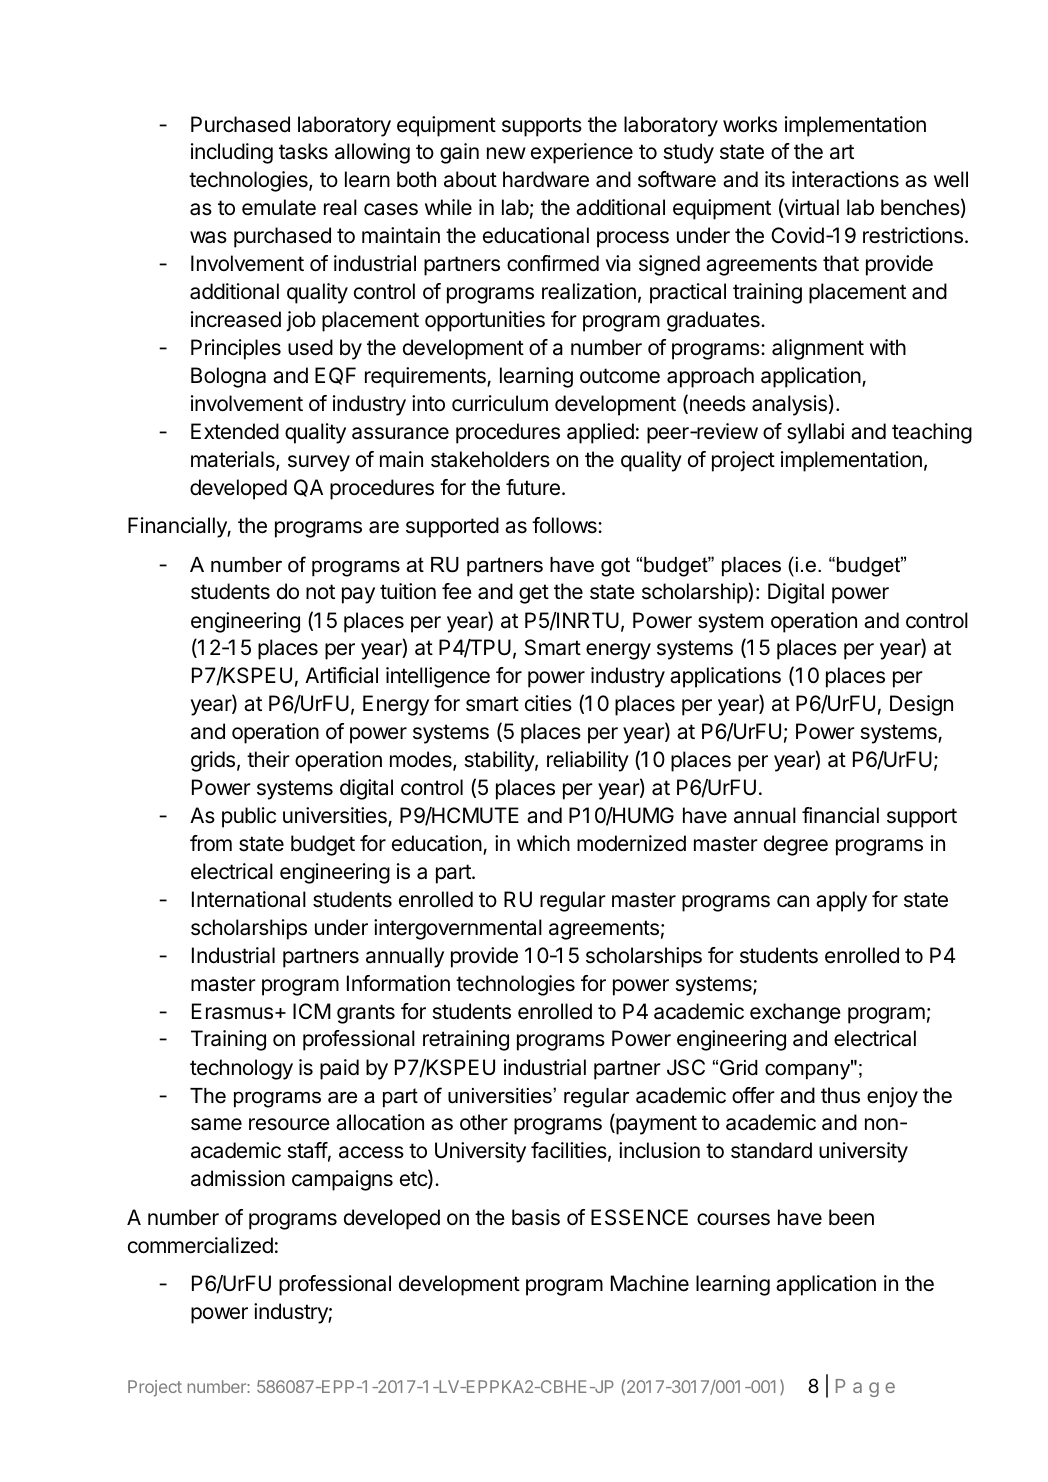  What do you see at coordinates (303, 151) in the screenshot?
I see `tasks` at bounding box center [303, 151].
